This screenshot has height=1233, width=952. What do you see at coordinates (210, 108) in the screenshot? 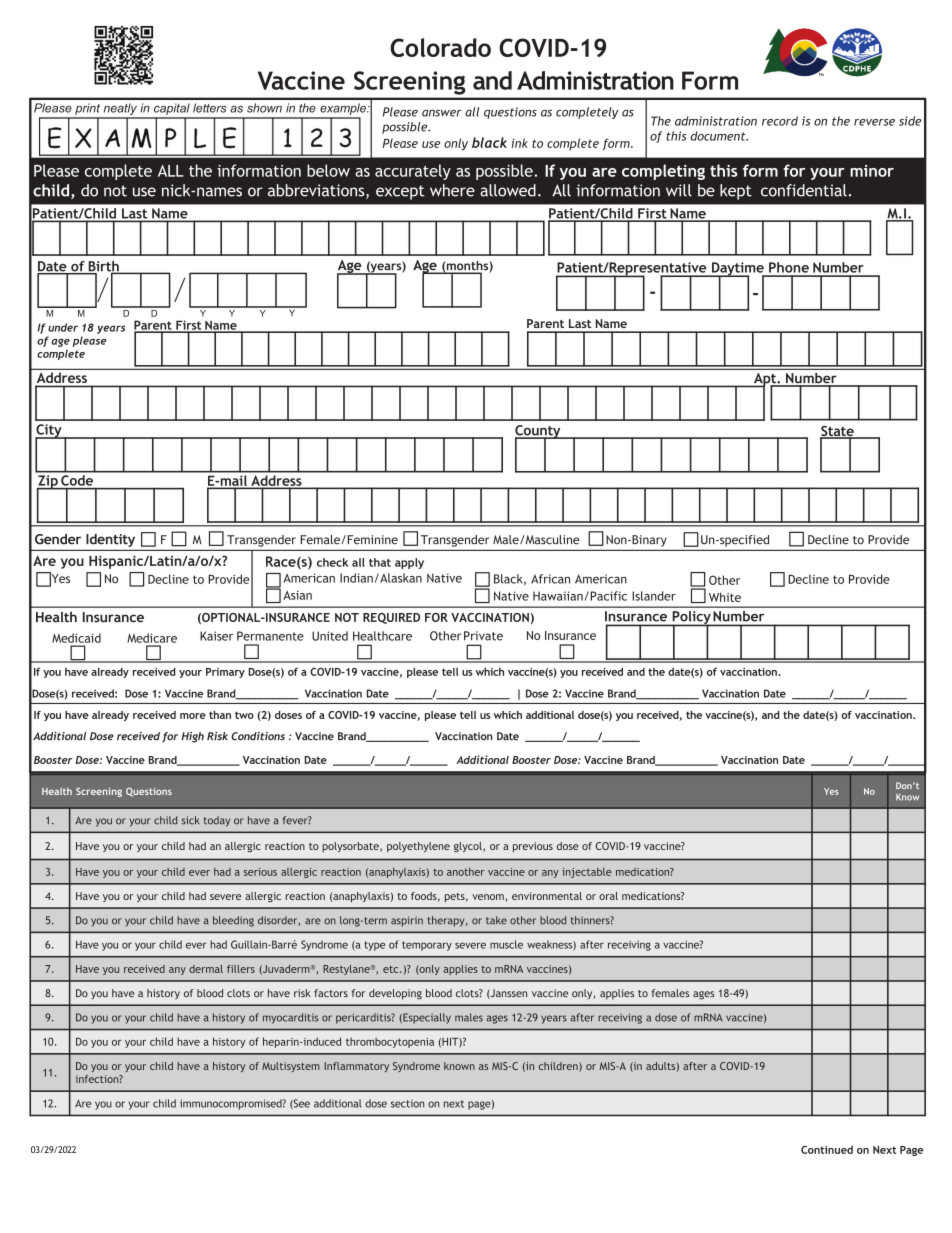
I see `letters` at bounding box center [210, 108].
